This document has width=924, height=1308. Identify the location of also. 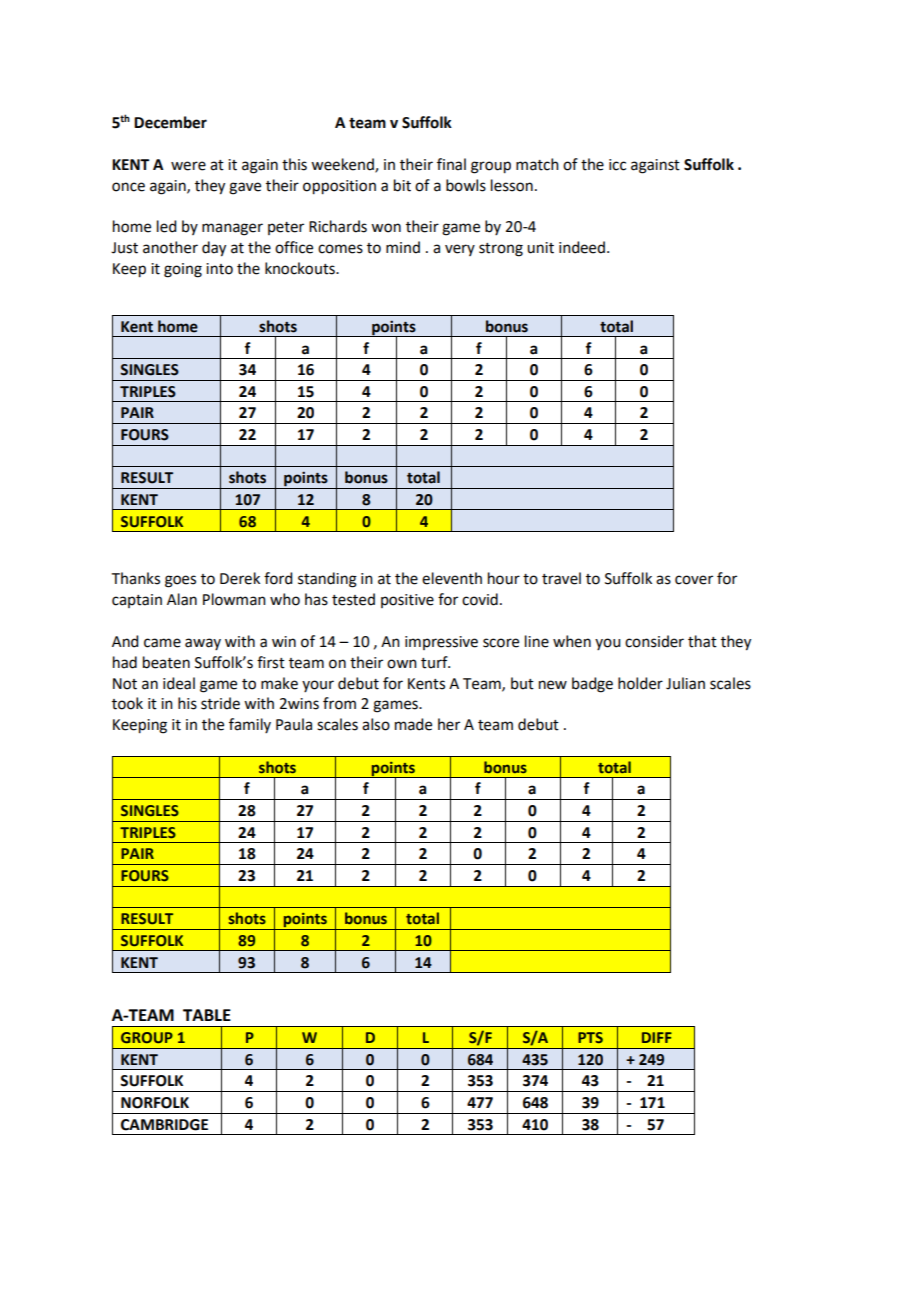
(376, 724).
